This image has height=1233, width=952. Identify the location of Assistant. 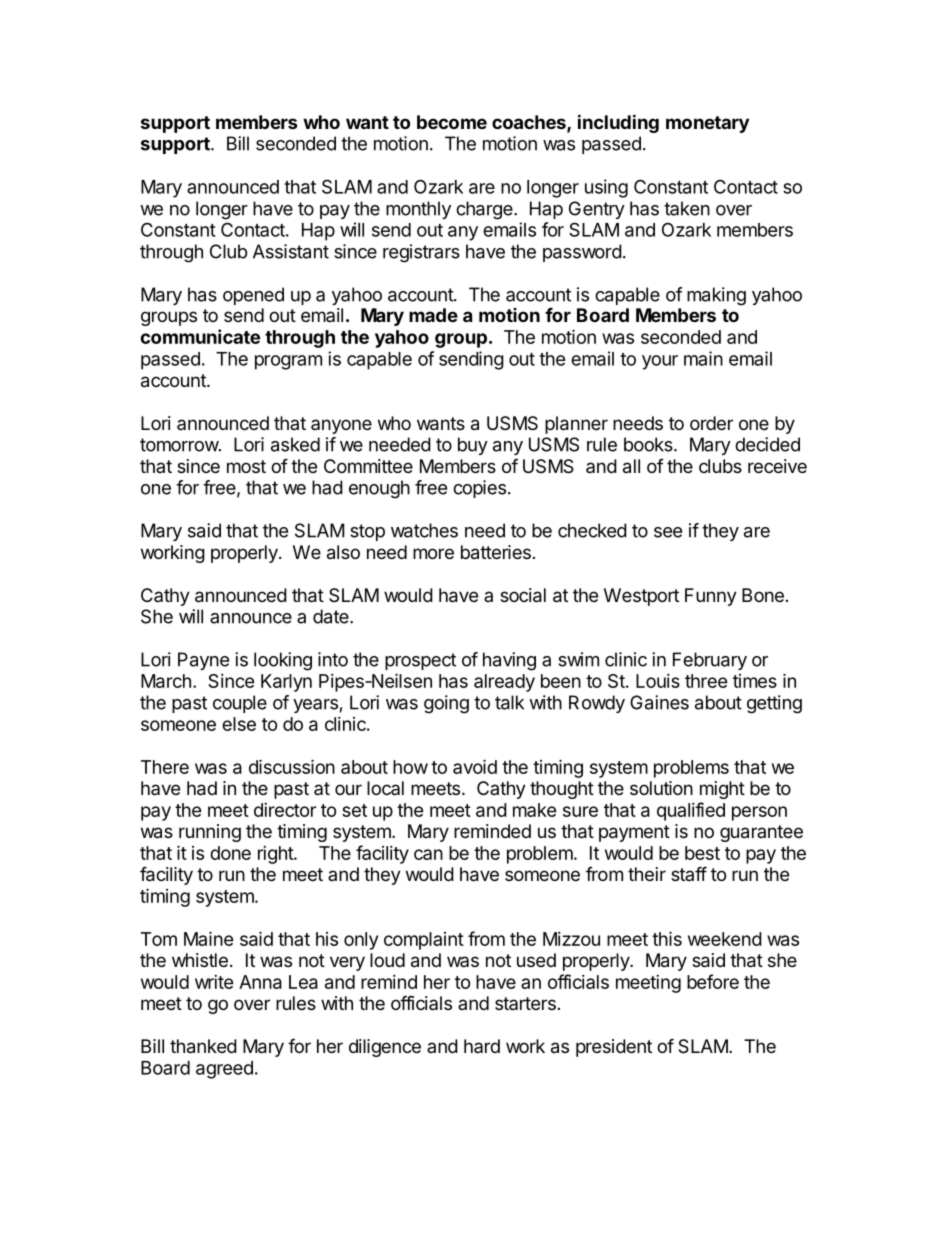
(291, 251).
